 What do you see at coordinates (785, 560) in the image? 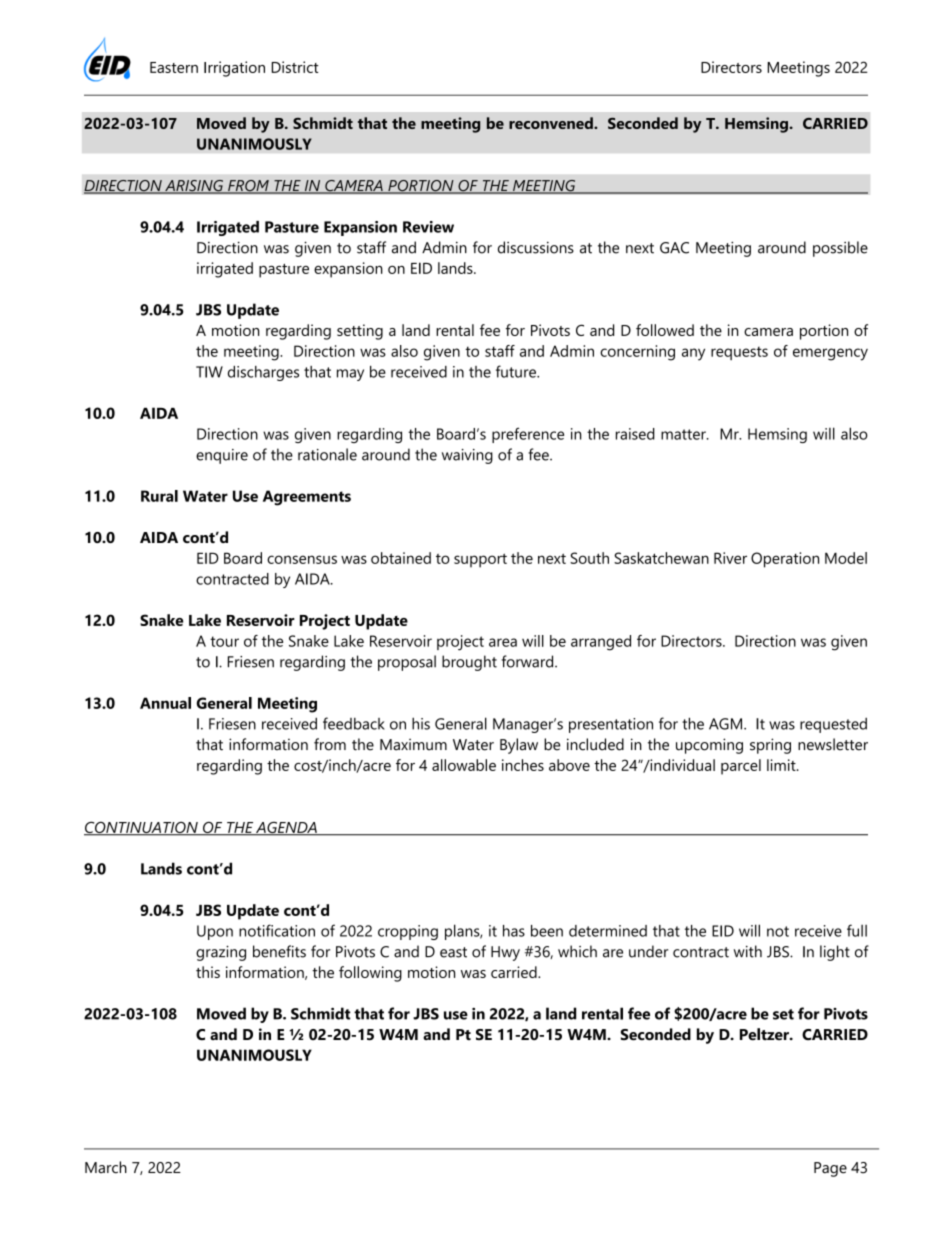
I see `Operation` at bounding box center [785, 560].
